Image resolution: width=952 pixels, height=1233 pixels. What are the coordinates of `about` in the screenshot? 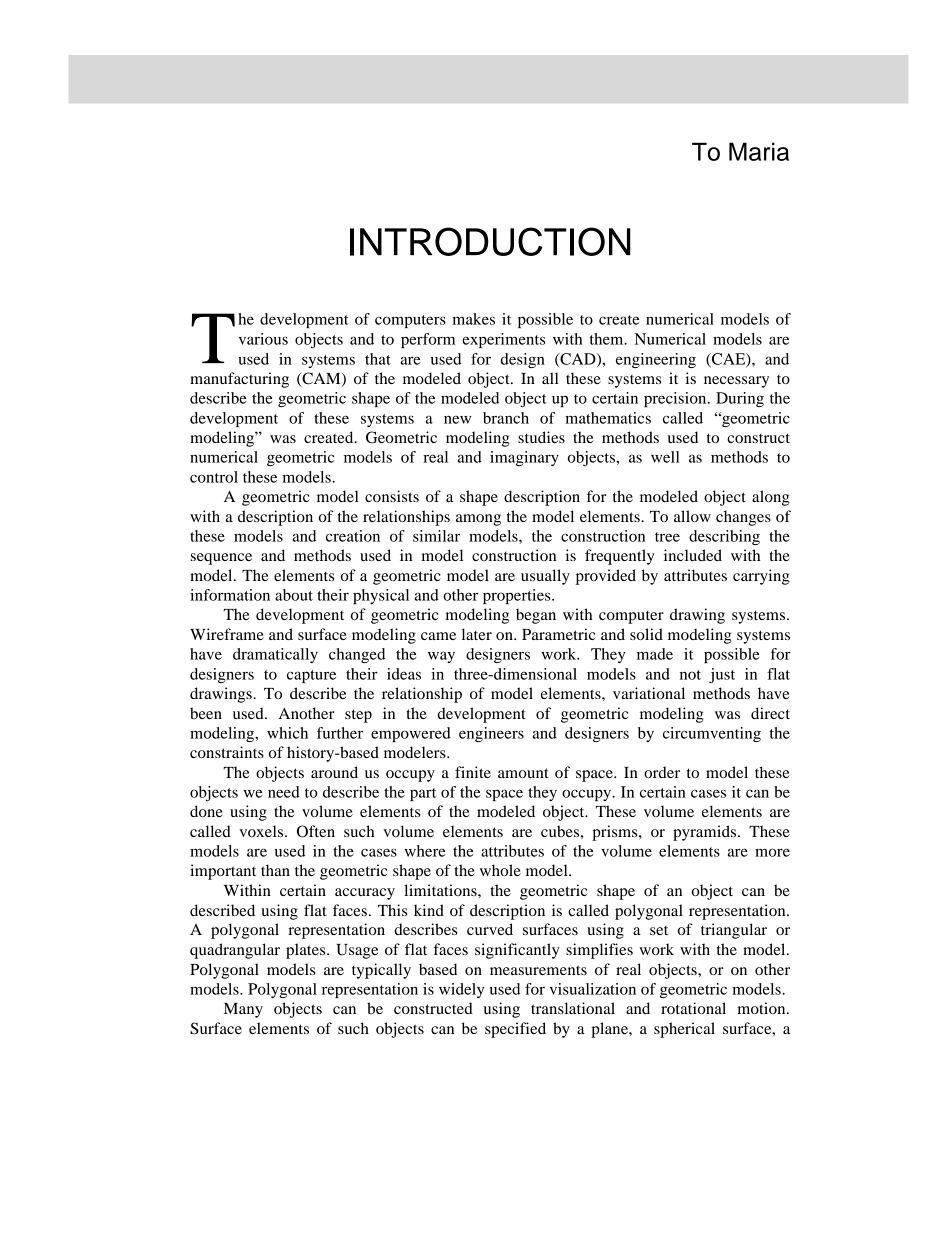 It's located at (294, 595).
